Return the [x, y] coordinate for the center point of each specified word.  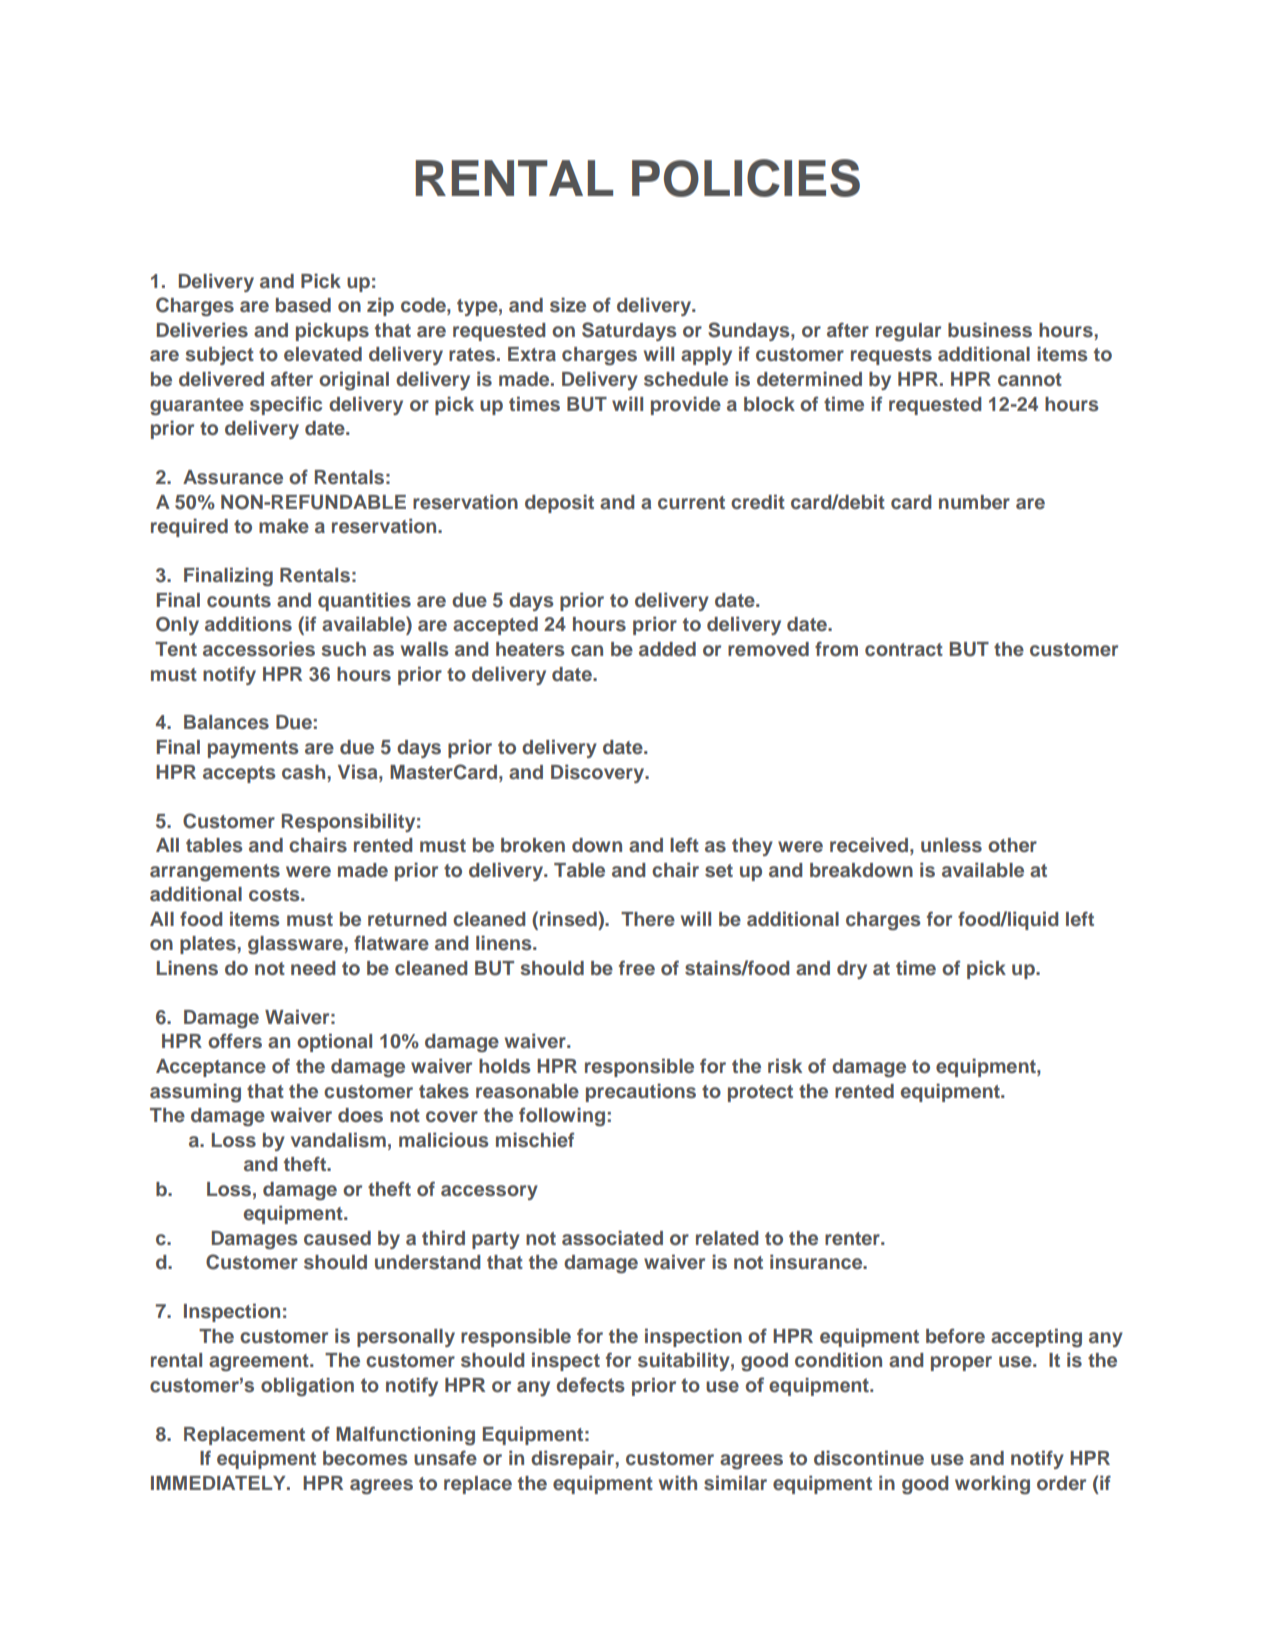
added [667, 649]
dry [852, 970]
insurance [817, 1262]
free [637, 967]
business [990, 330]
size [568, 305]
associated [612, 1238]
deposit [559, 503]
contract [904, 650]
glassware [296, 945]
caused [337, 1238]
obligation [307, 1387]
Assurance [233, 477]
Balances [226, 722]
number [974, 502]
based [303, 305]
